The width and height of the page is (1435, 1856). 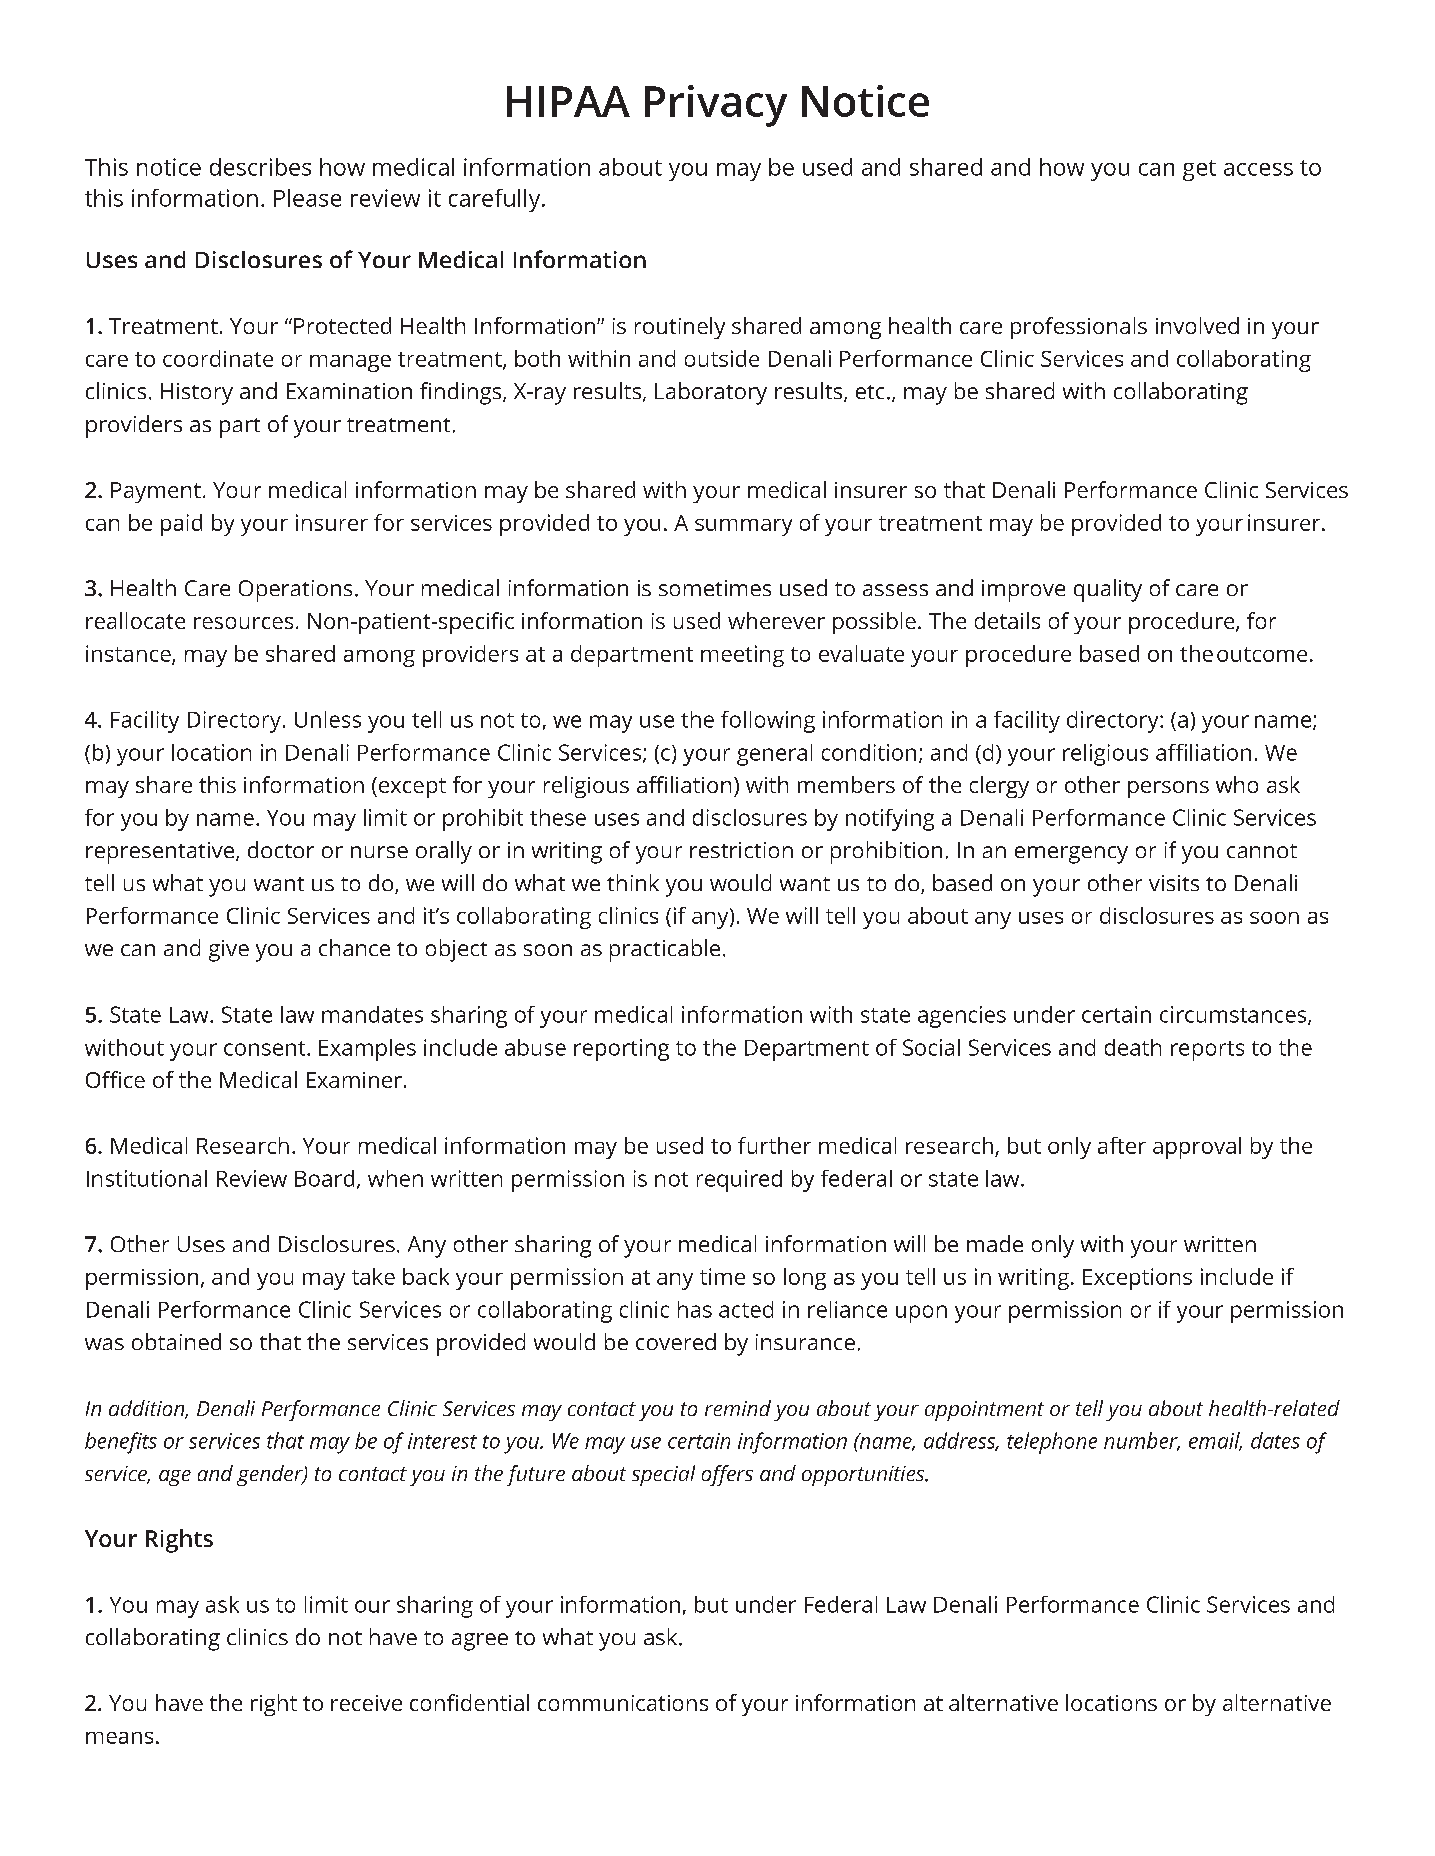 I want to click on required, so click(x=739, y=1181).
